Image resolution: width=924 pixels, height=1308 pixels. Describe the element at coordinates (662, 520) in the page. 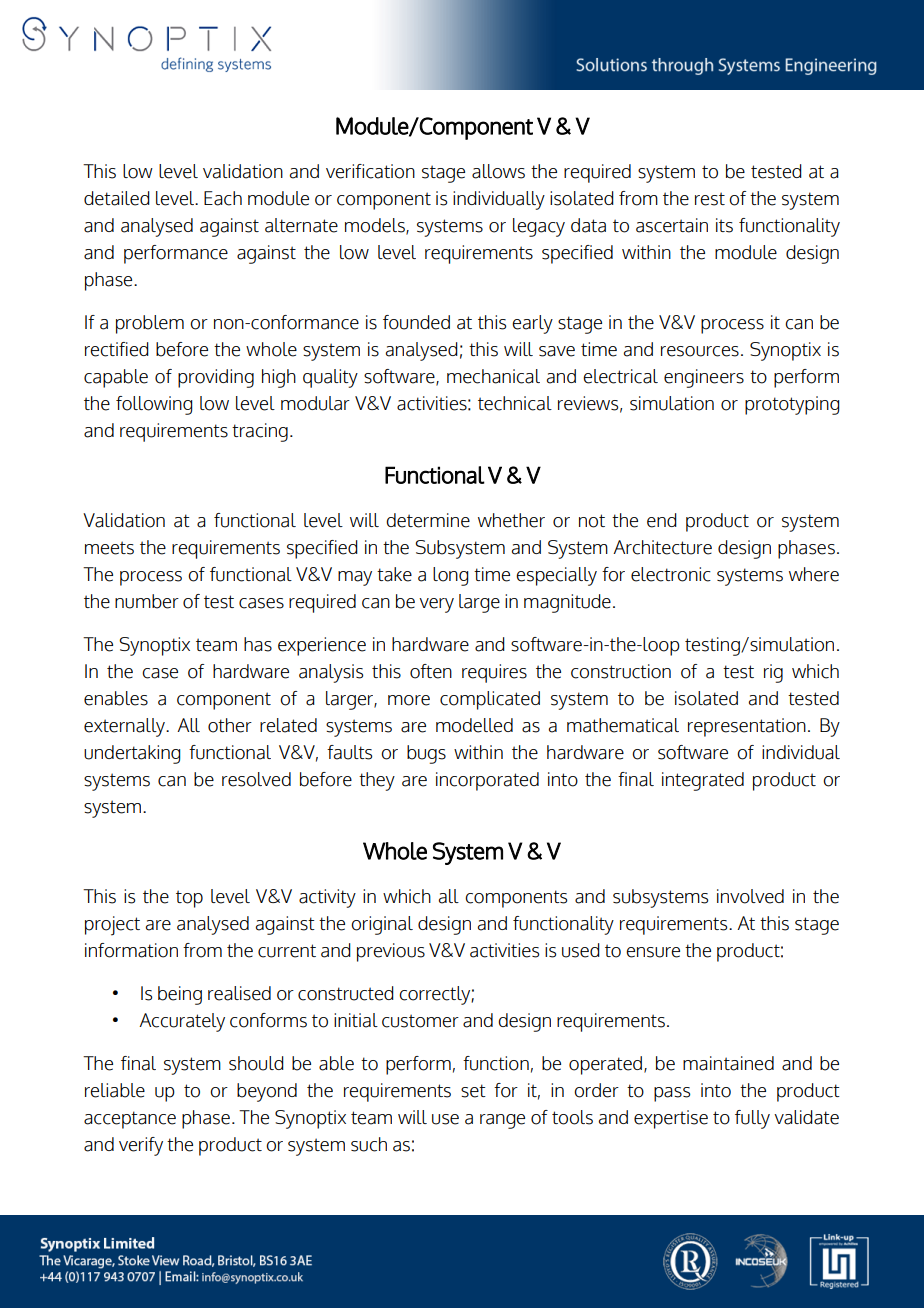

I see `end` at that location.
